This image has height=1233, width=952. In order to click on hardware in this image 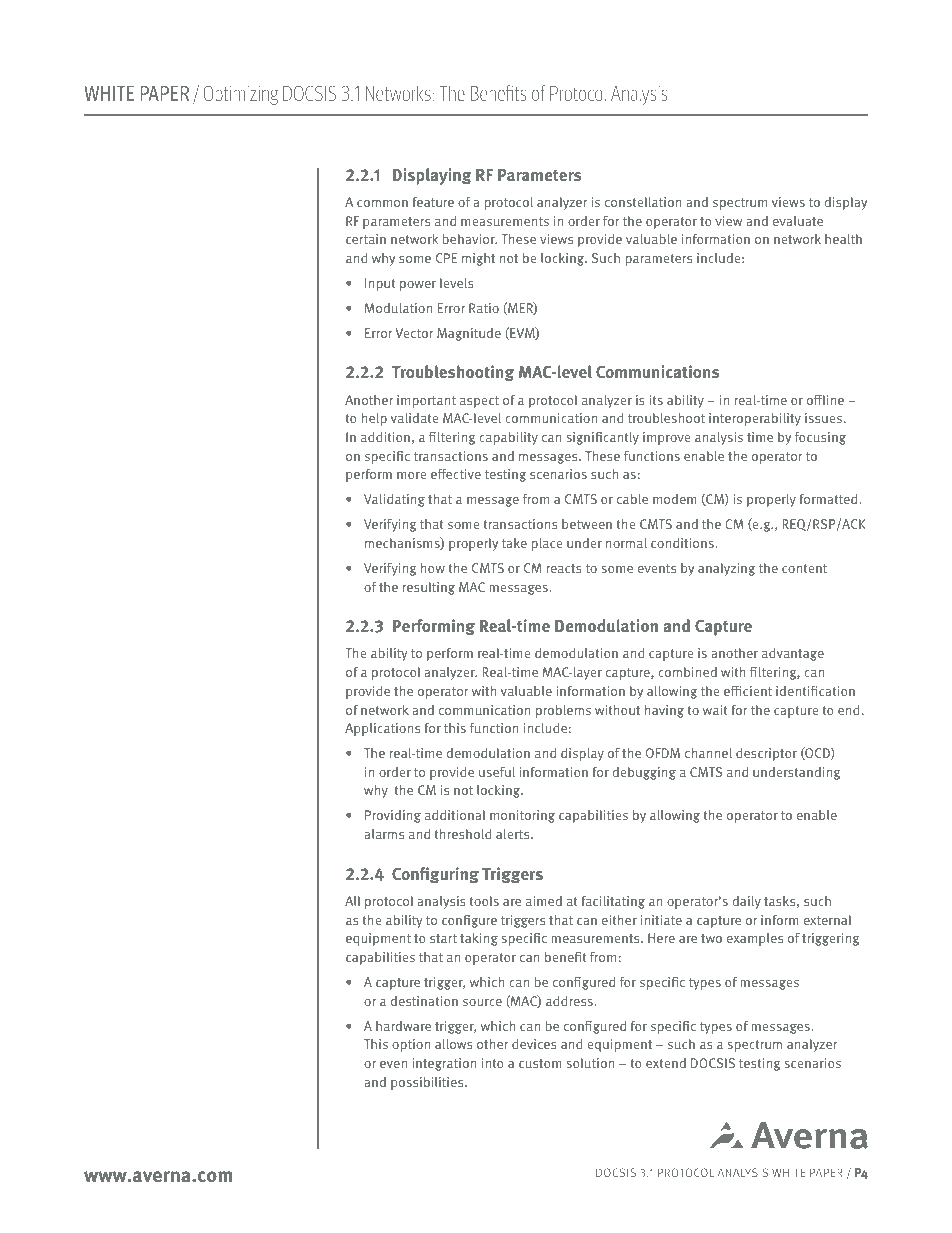, I will do `click(403, 1026)`.
